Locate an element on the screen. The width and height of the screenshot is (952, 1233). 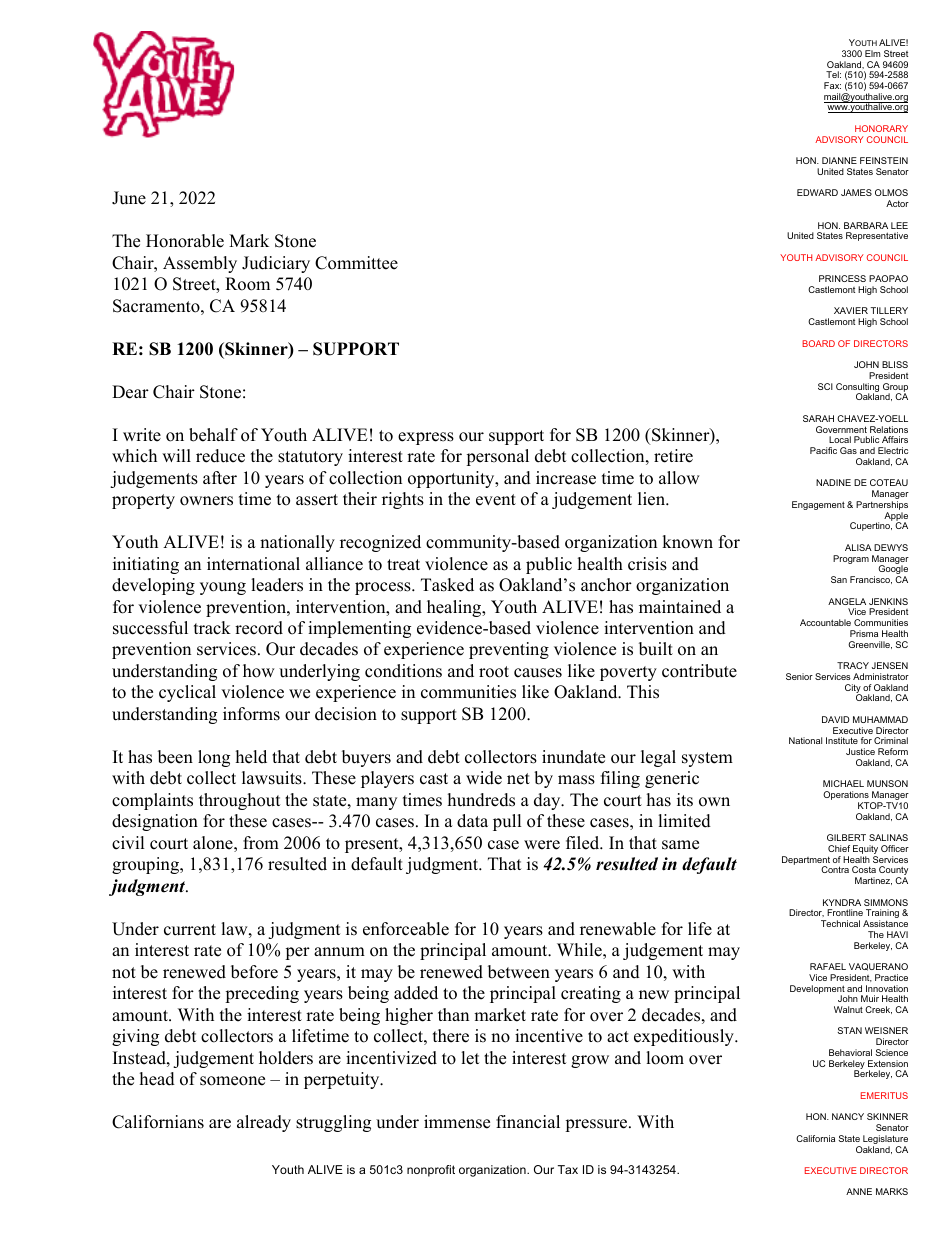
already is located at coordinates (264, 1123).
